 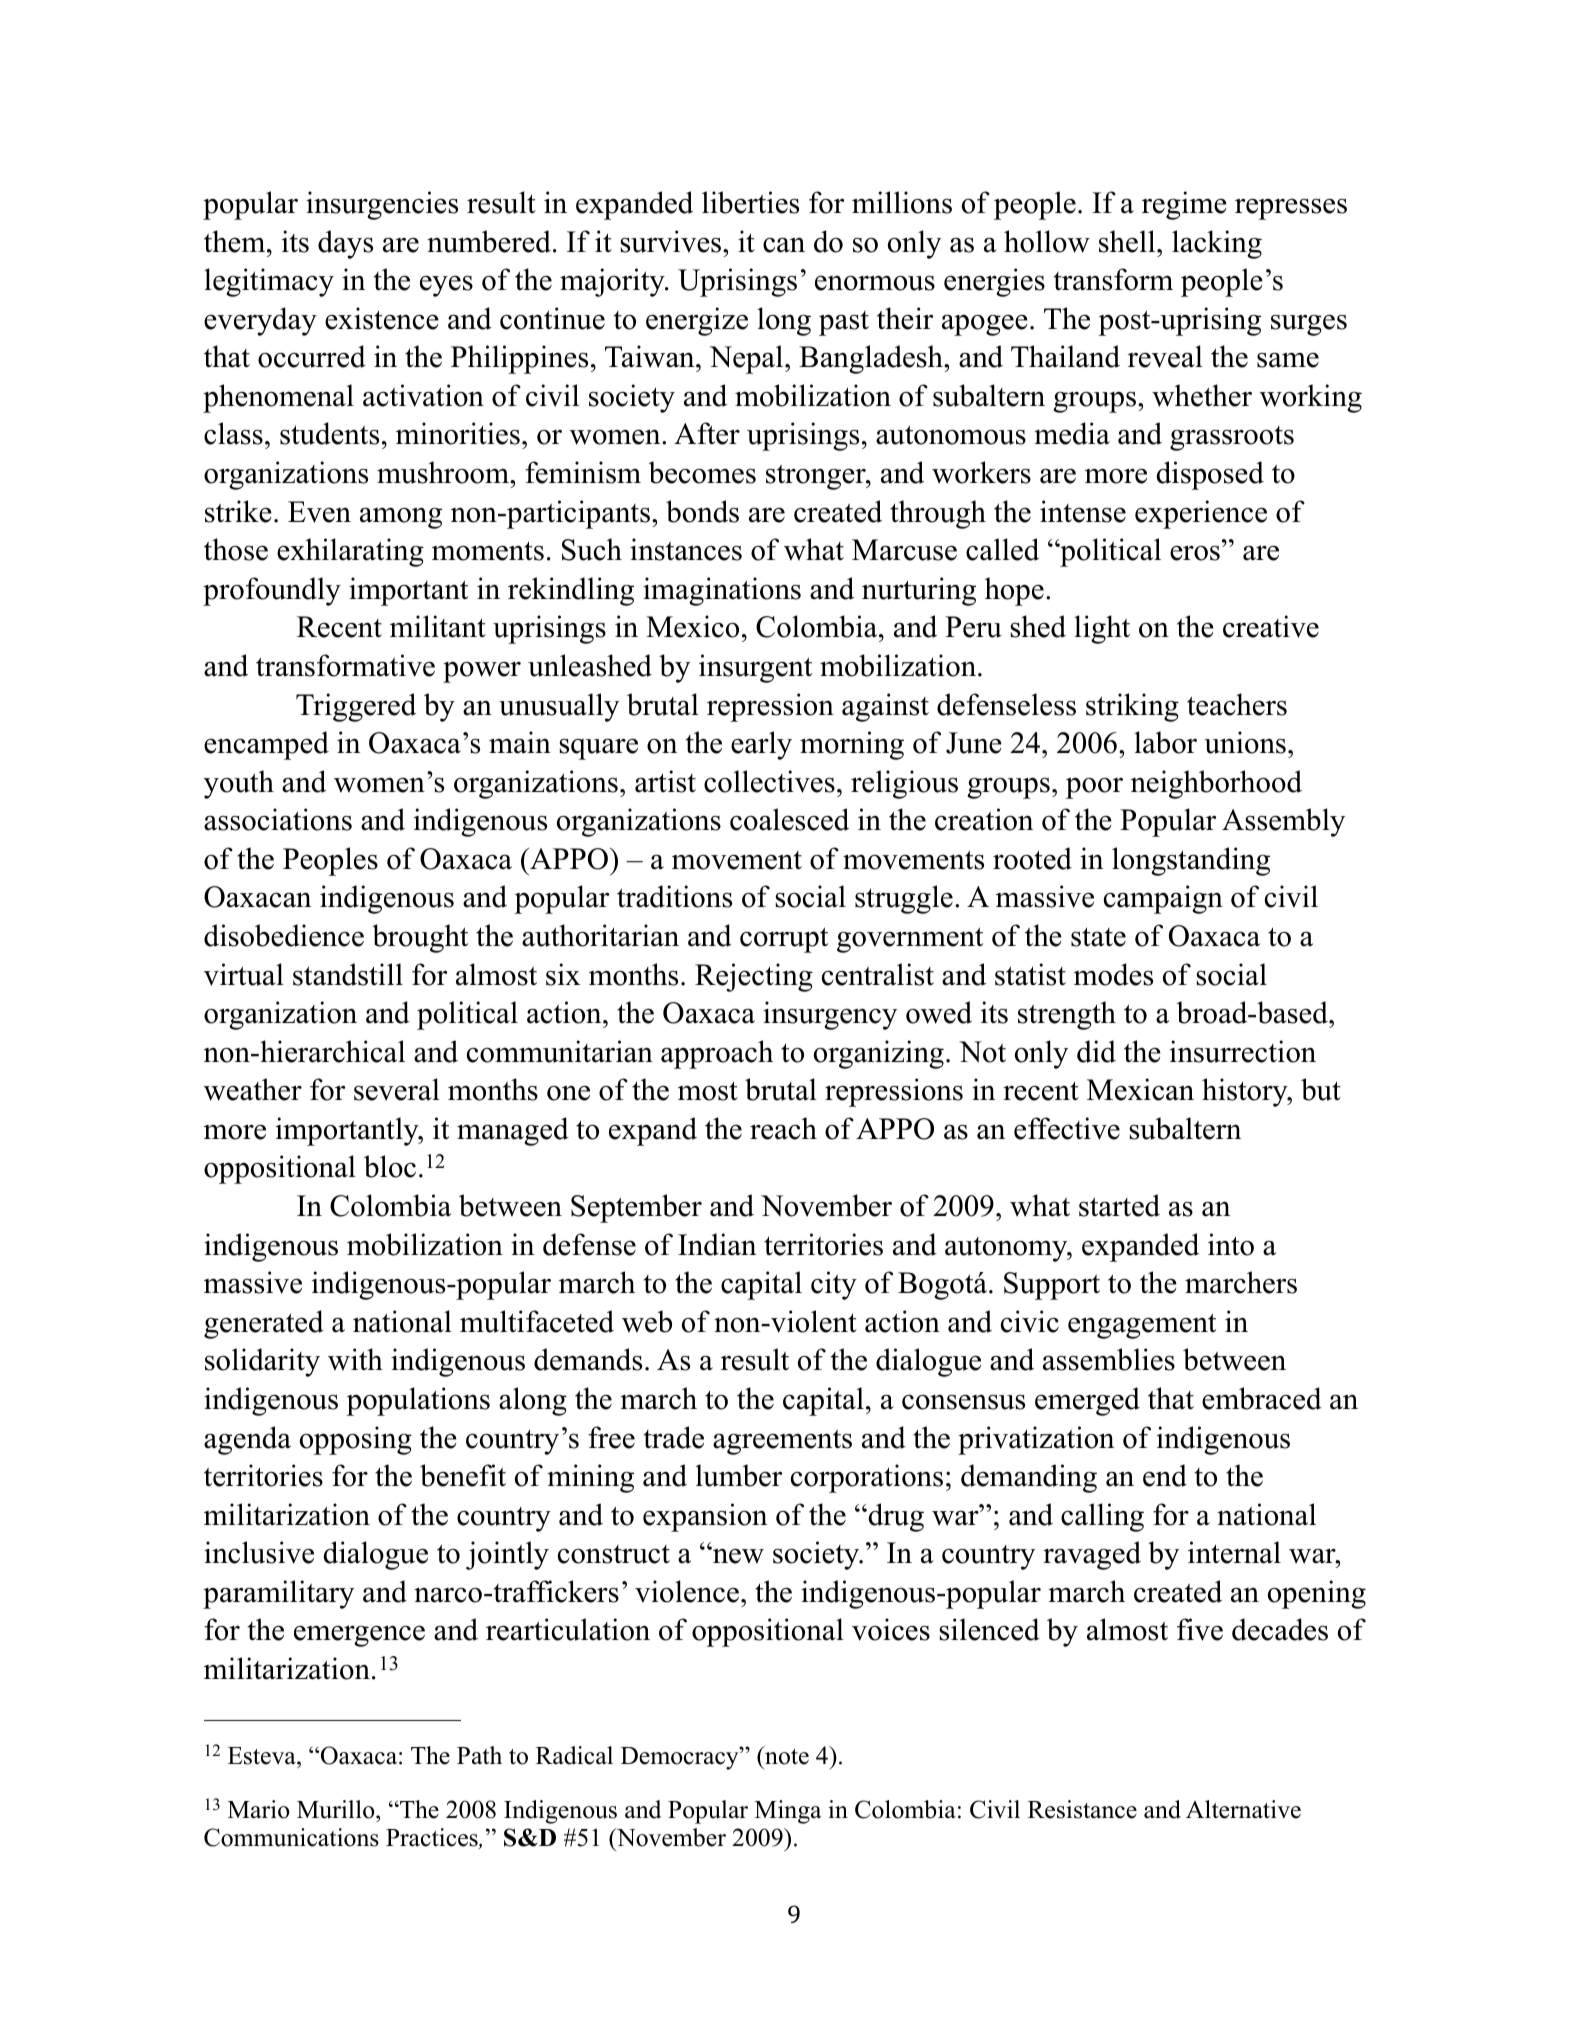 What do you see at coordinates (786, 1756) in the document?
I see `note` at bounding box center [786, 1756].
